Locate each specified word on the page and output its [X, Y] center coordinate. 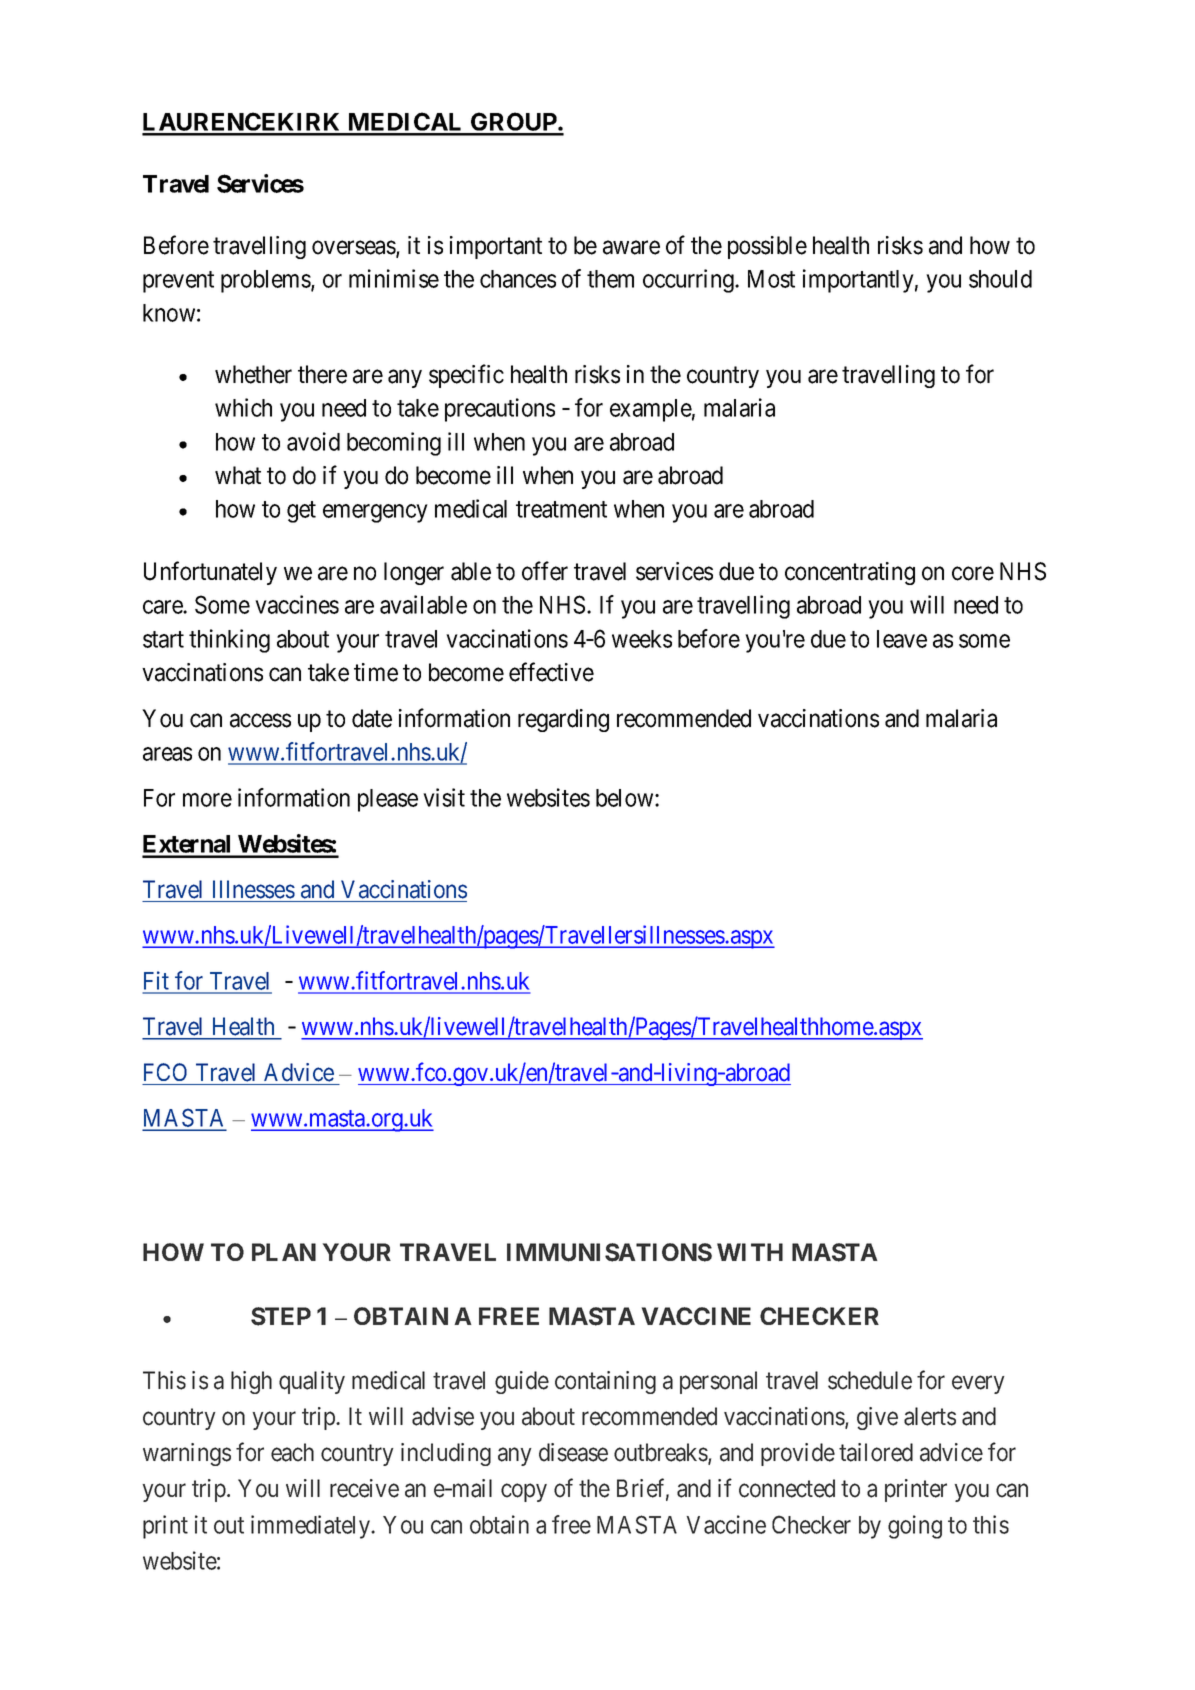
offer [545, 571]
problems [266, 281]
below [626, 798]
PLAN [284, 1252]
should [1000, 279]
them [610, 279]
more [207, 800]
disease [573, 1452]
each [292, 1452]
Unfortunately [210, 573]
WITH [750, 1252]
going [915, 1527]
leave [902, 639]
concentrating [850, 573]
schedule [870, 1380]
